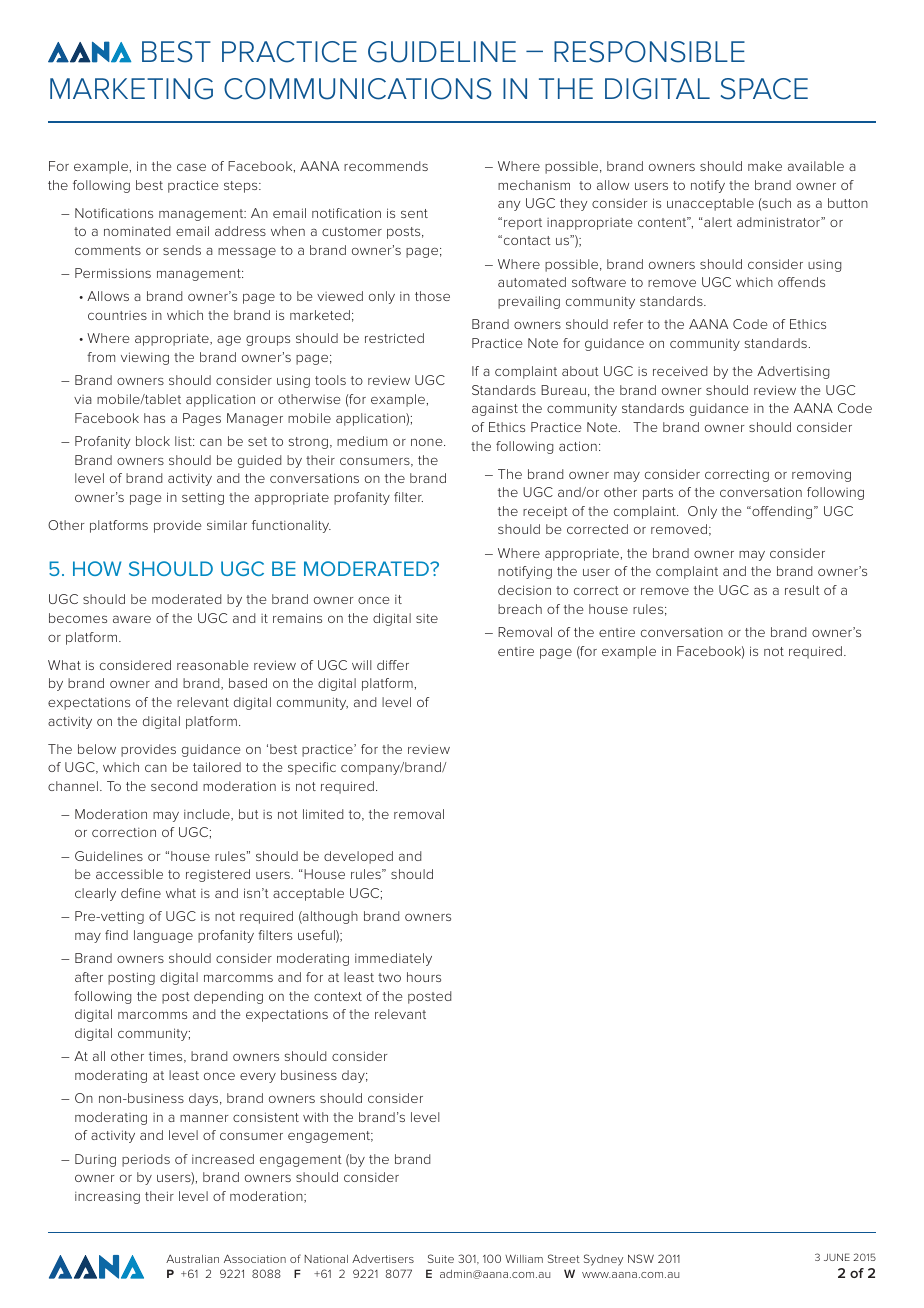 The height and width of the screenshot is (1308, 924). I want to click on removing, so click(821, 476).
